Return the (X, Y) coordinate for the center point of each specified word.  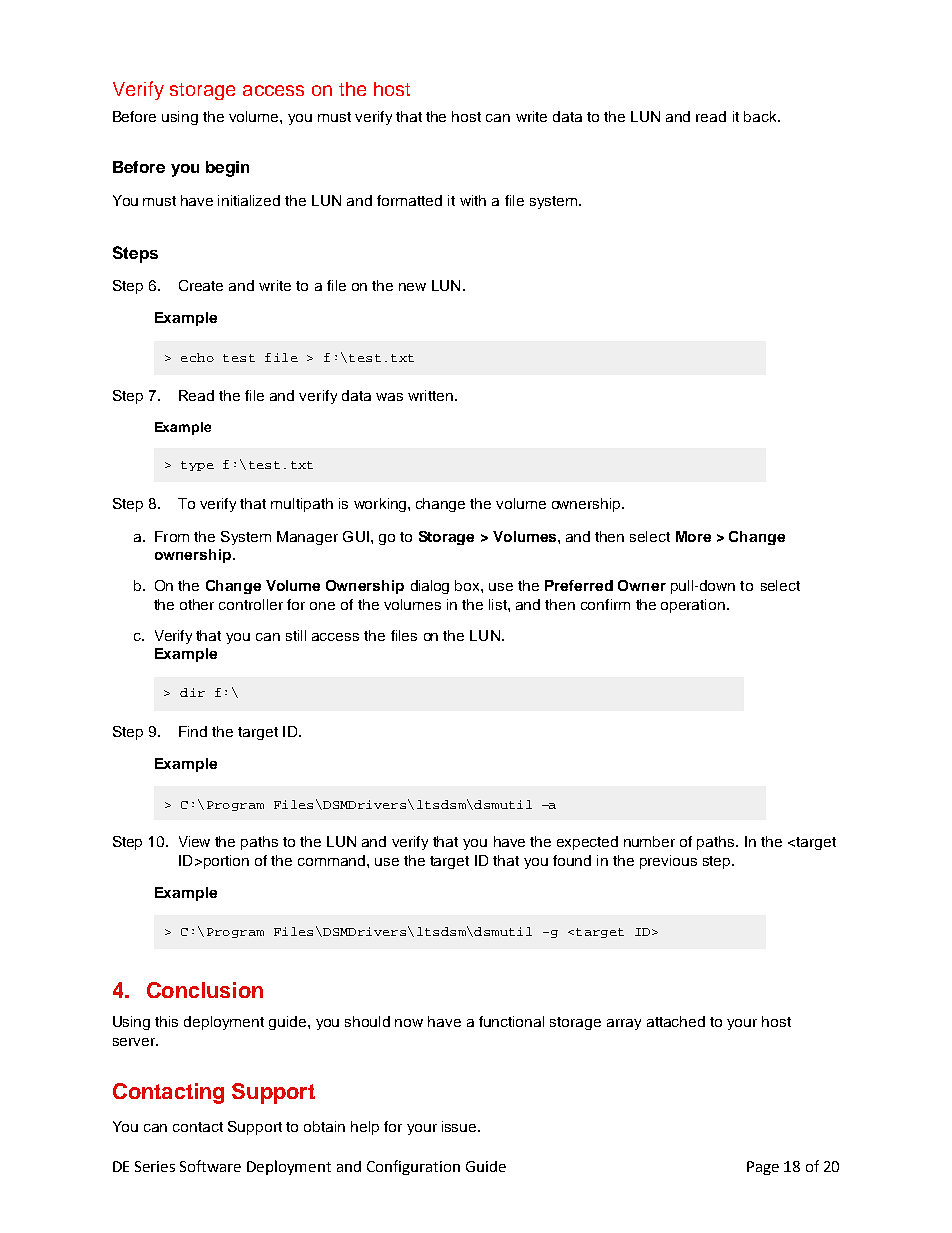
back (761, 116)
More (693, 536)
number (649, 841)
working (381, 505)
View (194, 841)
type (197, 466)
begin (227, 169)
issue (460, 1126)
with (473, 200)
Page (763, 1168)
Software (210, 1166)
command (333, 860)
